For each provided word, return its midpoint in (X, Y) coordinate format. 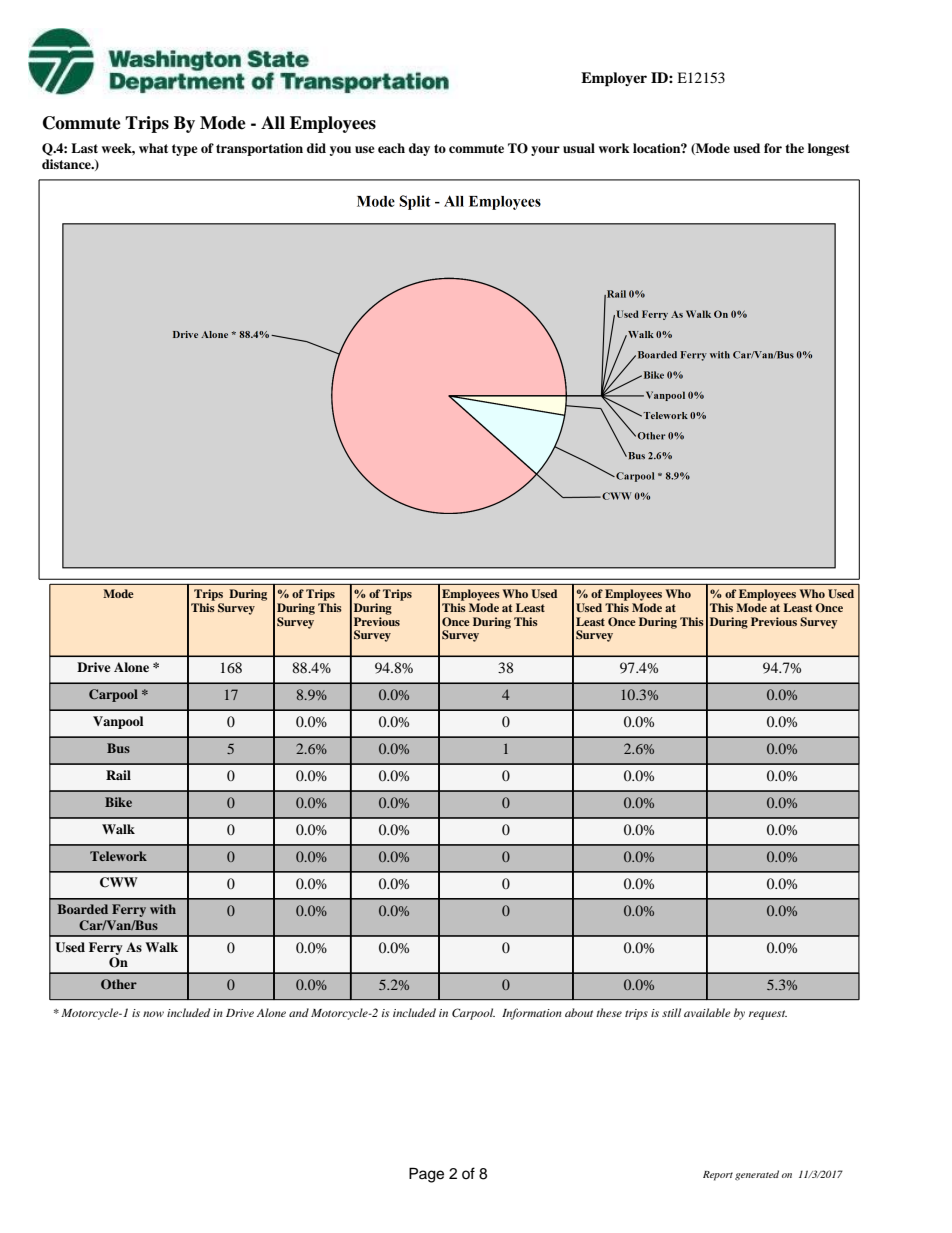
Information (532, 1014)
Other (119, 984)
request (768, 1015)
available (707, 1012)
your (545, 151)
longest (829, 149)
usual (579, 148)
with (163, 909)
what (153, 148)
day (419, 149)
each (391, 148)
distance (67, 164)
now (153, 1014)
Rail (118, 775)
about (579, 1012)
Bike (118, 802)
